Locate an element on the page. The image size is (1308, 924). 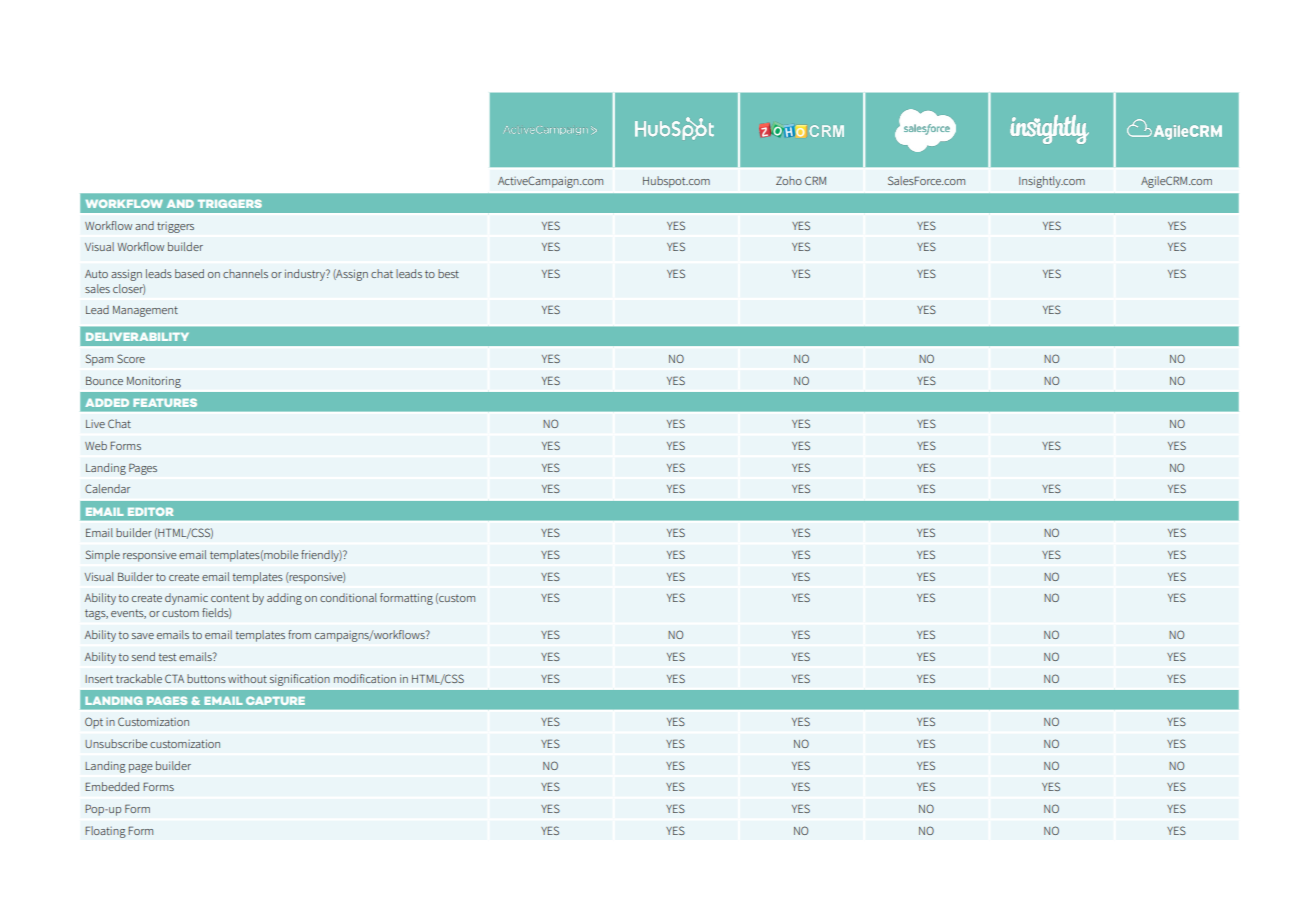
Floating is located at coordinates (105, 832).
